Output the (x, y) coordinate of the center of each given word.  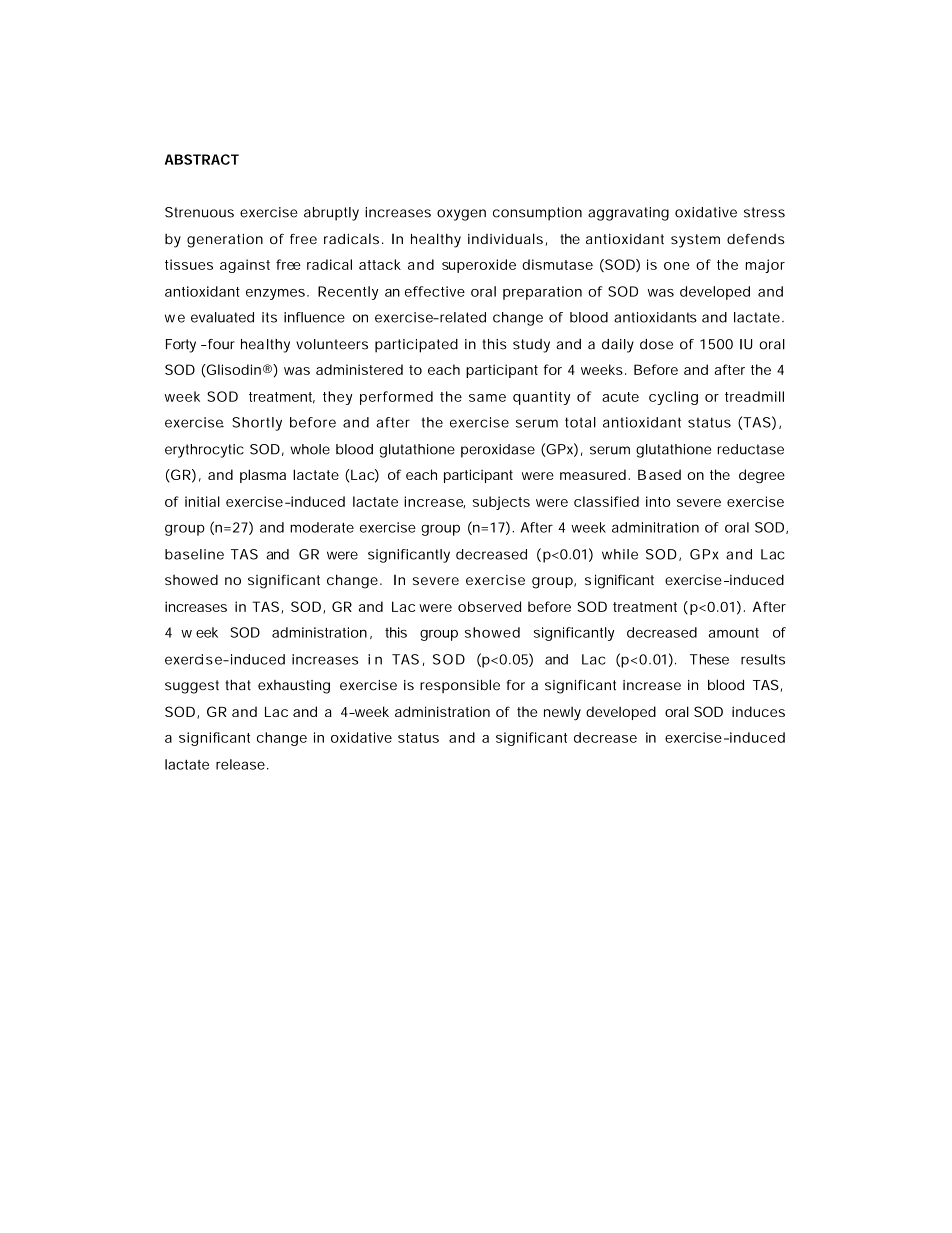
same (487, 398)
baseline (194, 554)
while (620, 554)
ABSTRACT (202, 159)
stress (764, 212)
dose (656, 344)
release (240, 764)
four (220, 344)
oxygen (461, 215)
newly (562, 714)
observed (489, 606)
